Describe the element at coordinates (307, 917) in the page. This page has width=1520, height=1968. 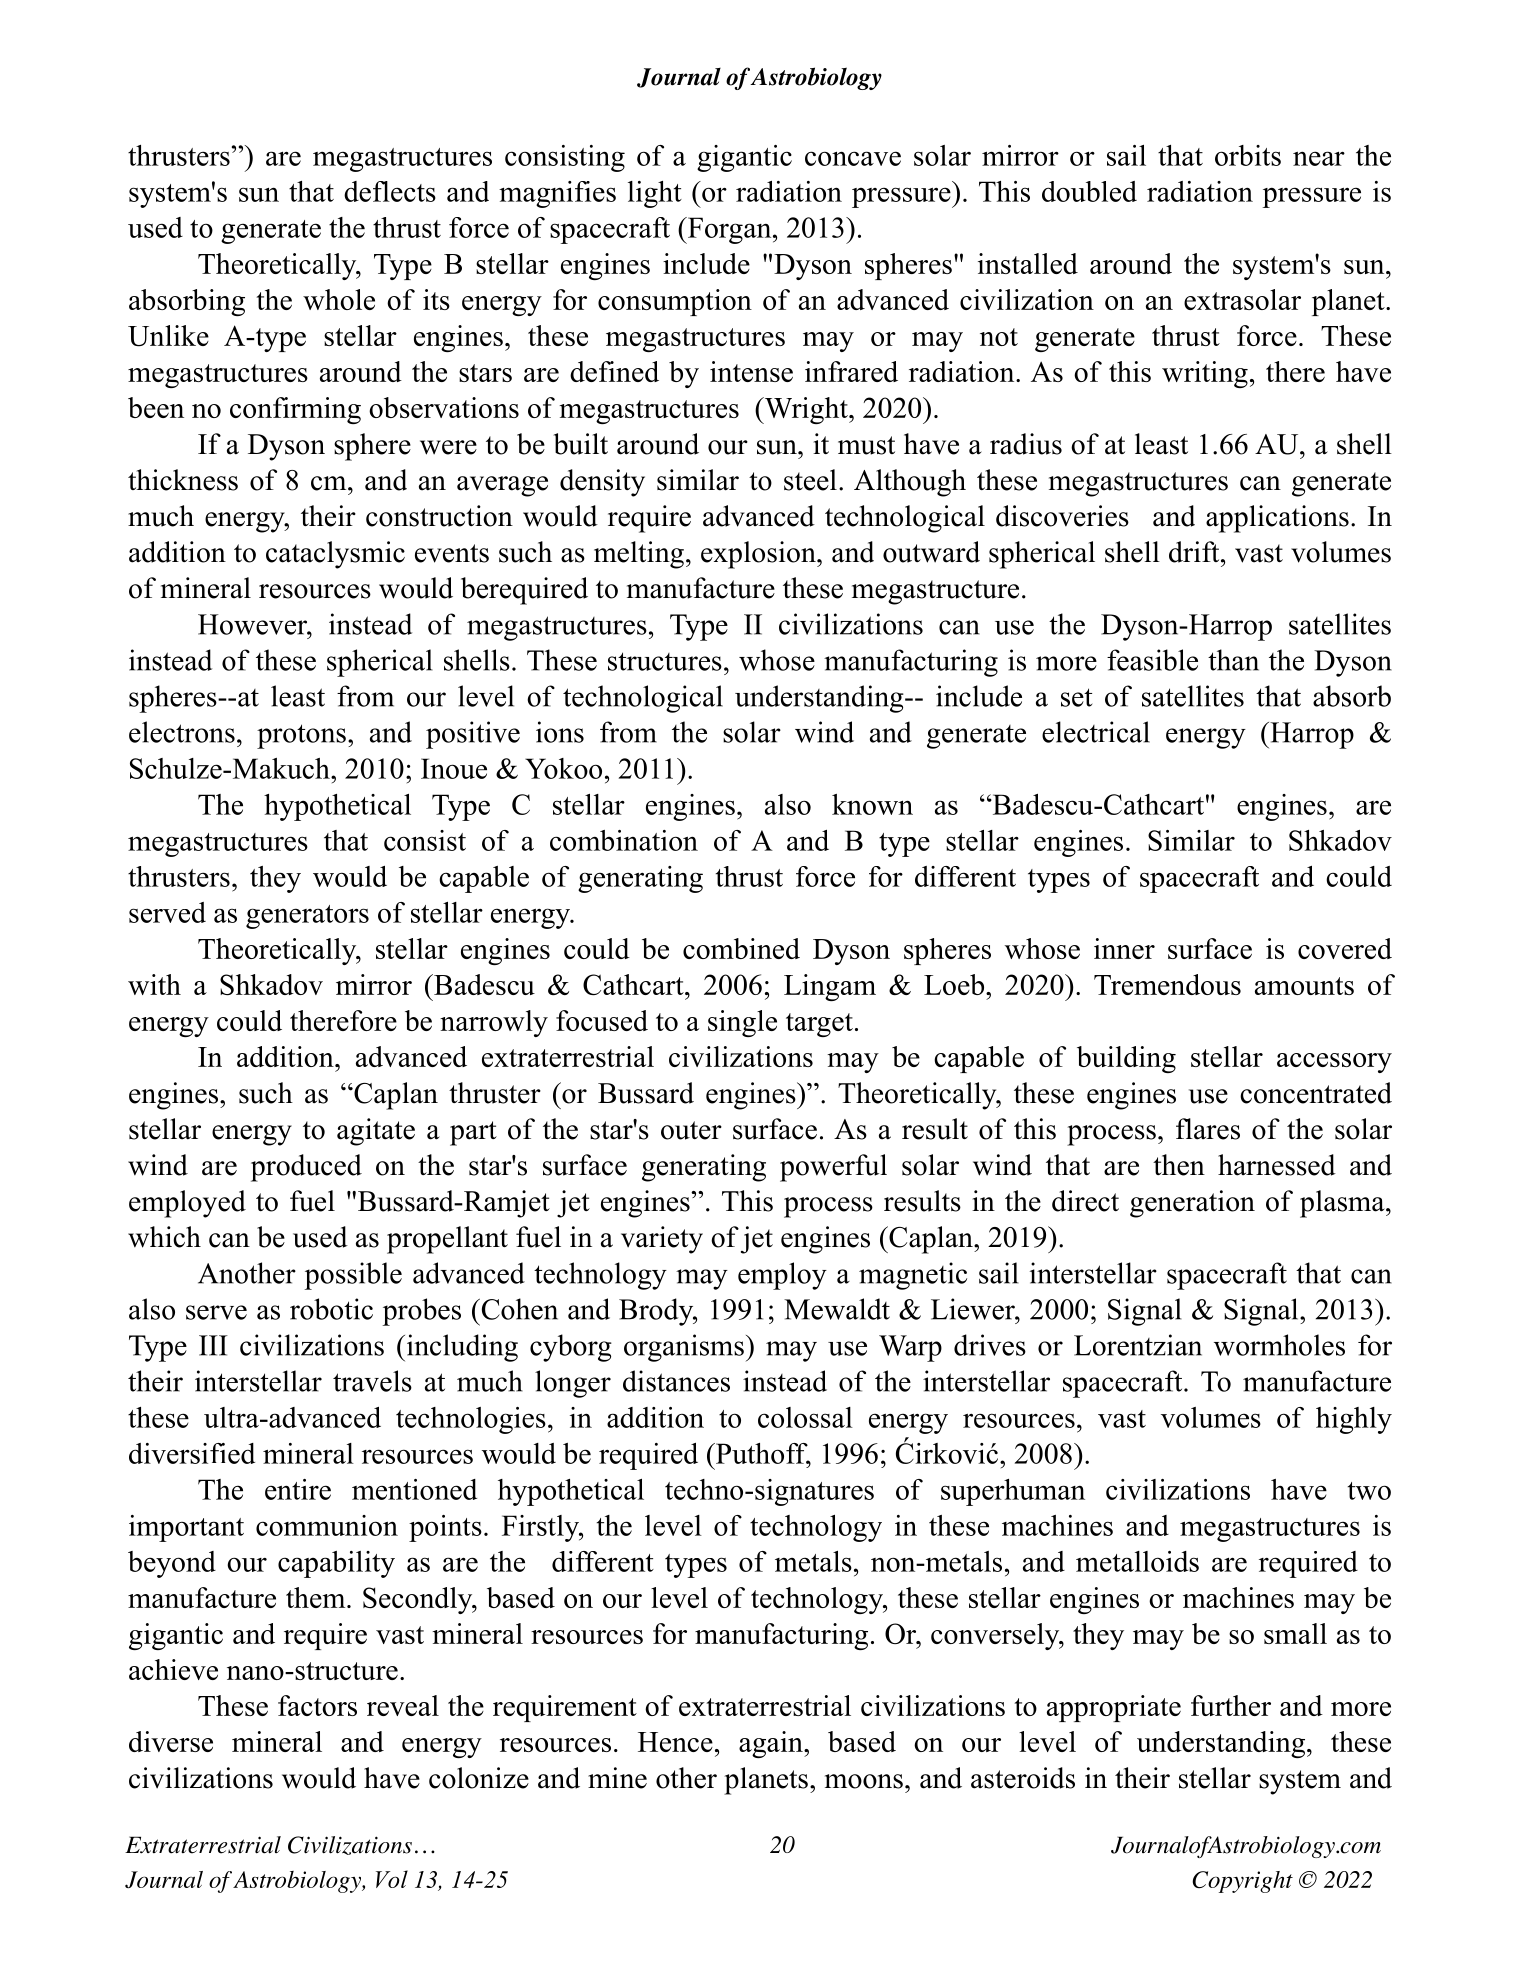
I see `generators` at that location.
